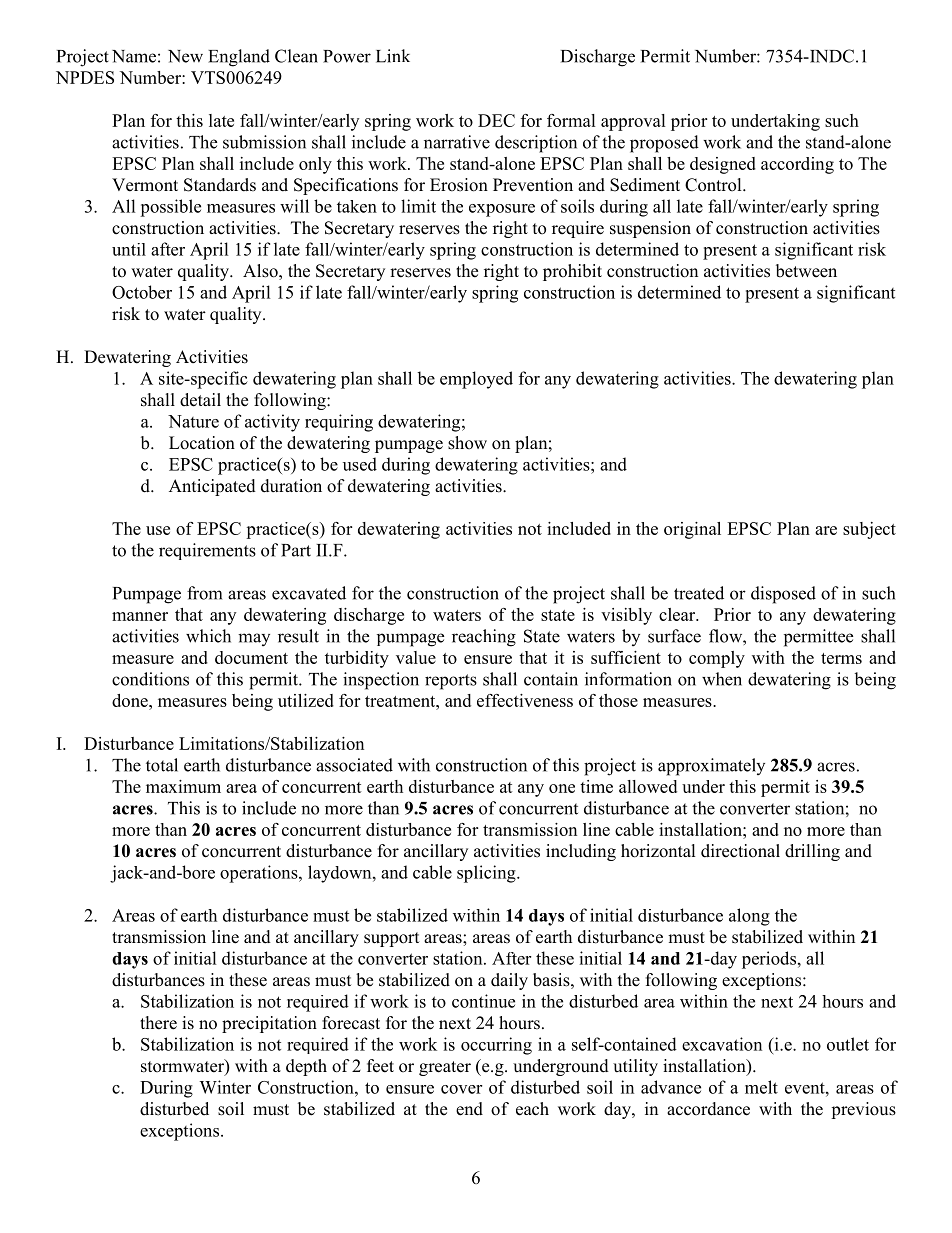  Describe the element at coordinates (306, 1067) in the screenshot. I see `depth` at that location.
